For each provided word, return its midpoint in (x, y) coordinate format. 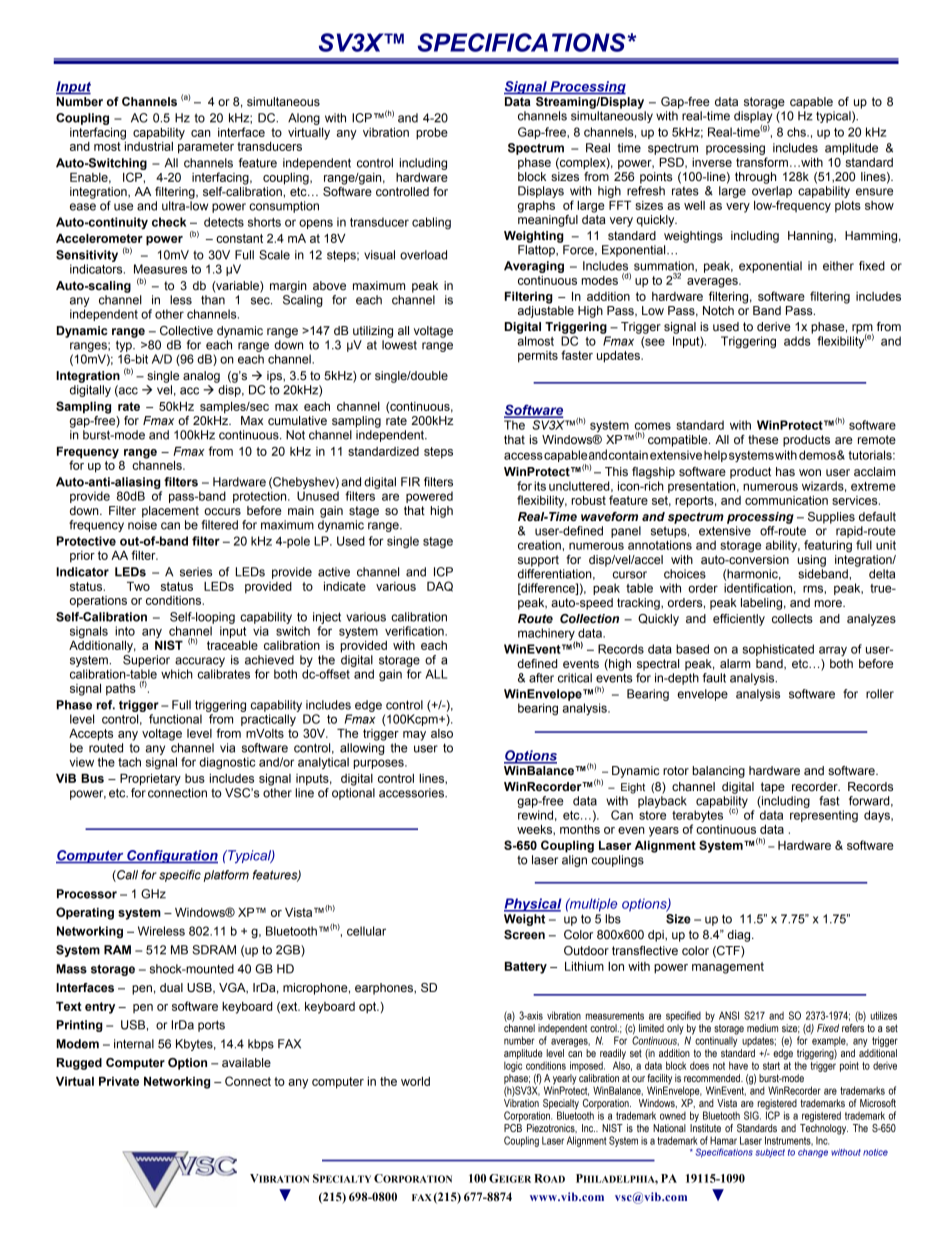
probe (432, 134)
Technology (824, 1129)
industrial (147, 145)
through (755, 178)
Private (119, 1081)
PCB (513, 1128)
